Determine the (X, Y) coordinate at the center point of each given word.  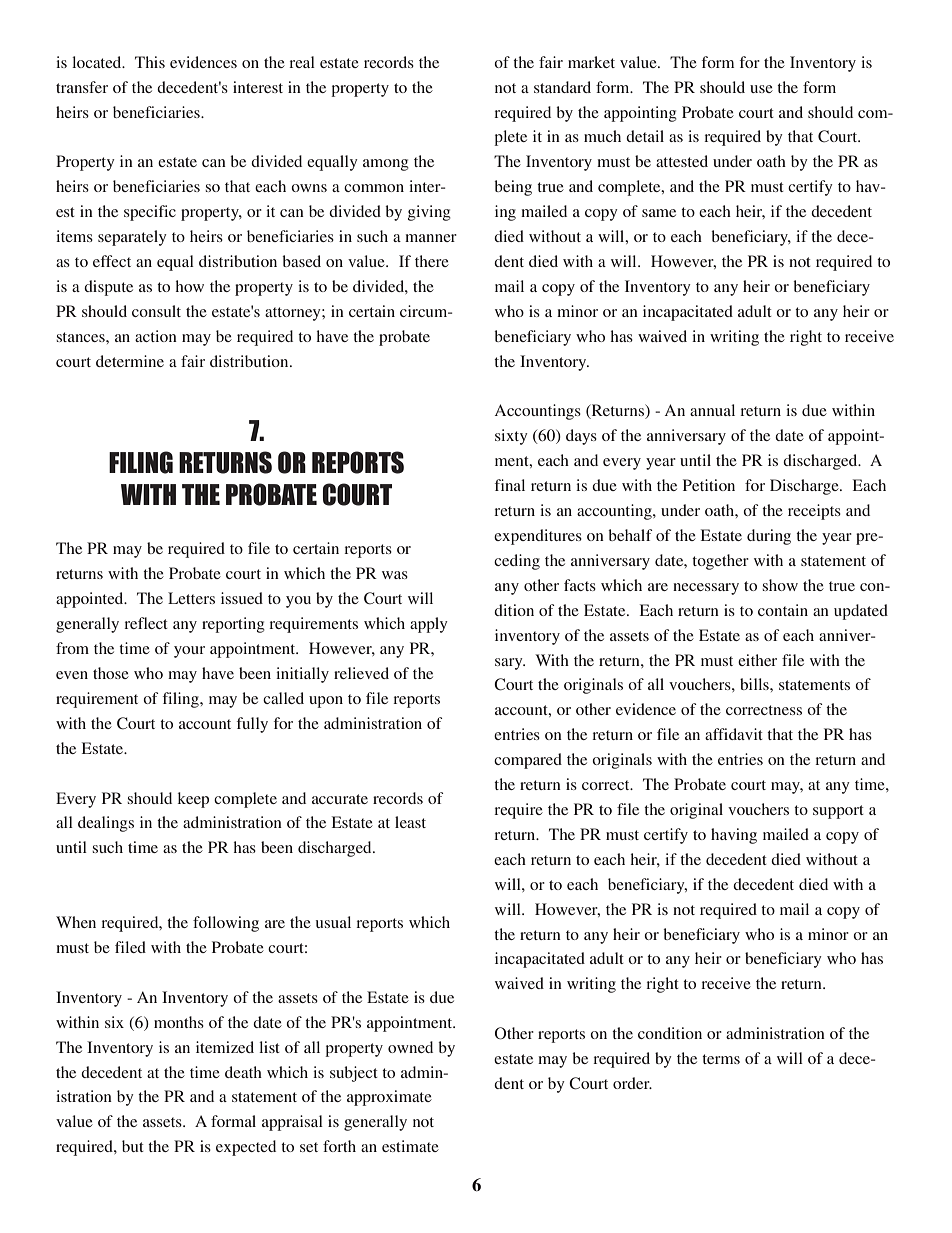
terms (721, 1059)
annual (712, 410)
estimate (410, 1146)
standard (562, 87)
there (432, 261)
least (410, 822)
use (761, 89)
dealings (106, 824)
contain (783, 610)
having (734, 836)
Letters (191, 598)
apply (429, 625)
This (150, 62)
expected (246, 1148)
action (156, 336)
